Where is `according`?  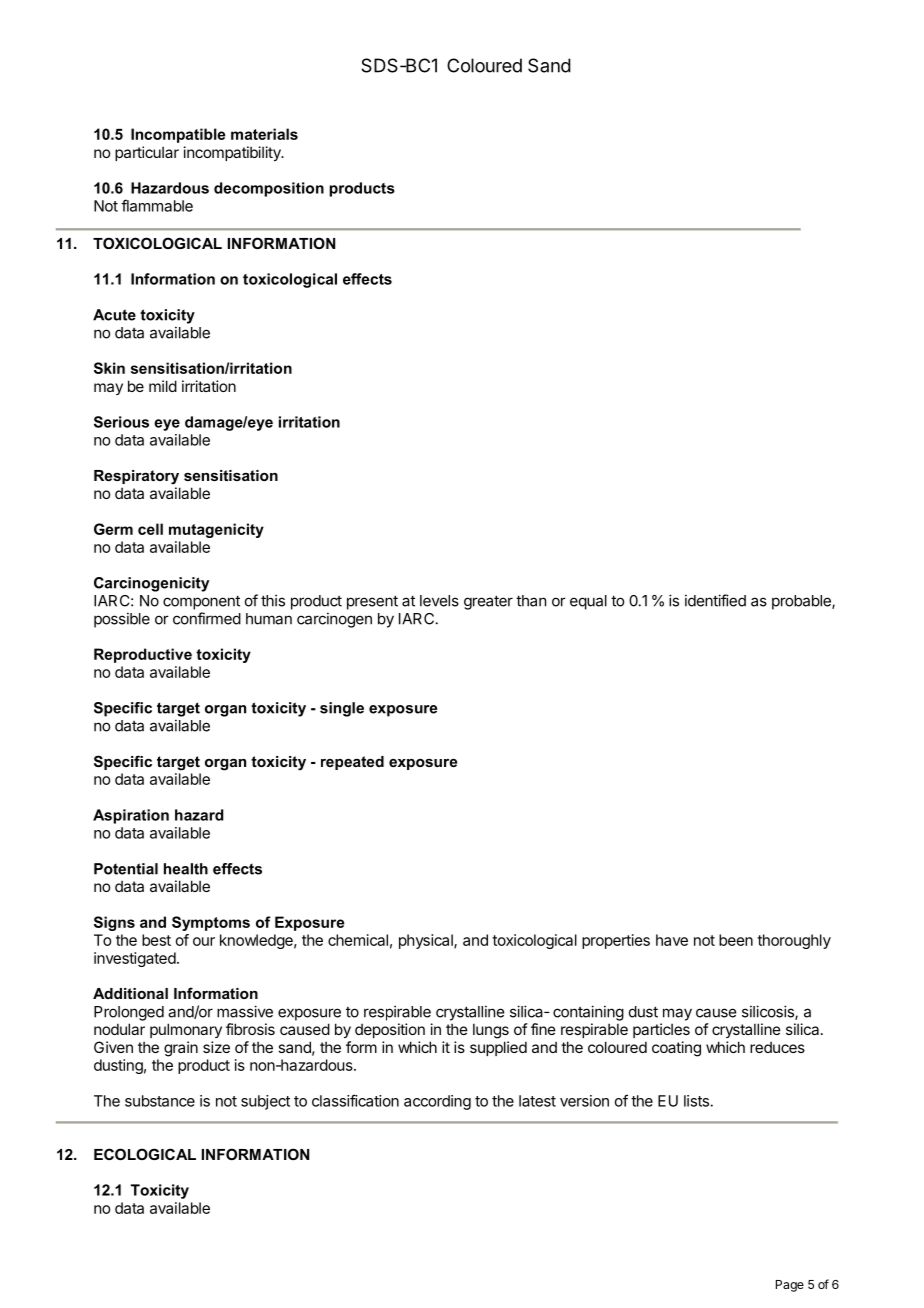
according is located at coordinates (437, 1102).
